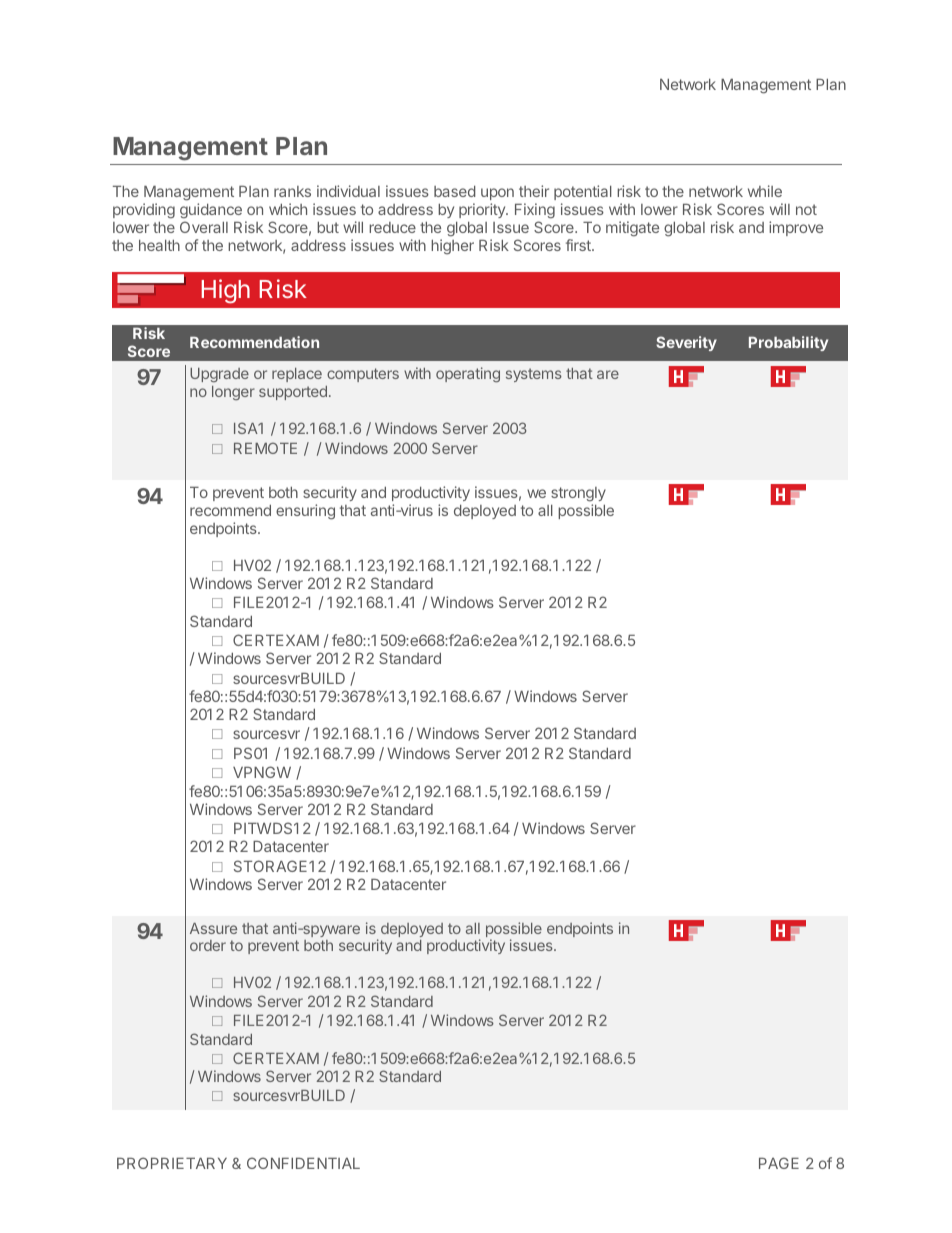  Describe the element at coordinates (211, 211) in the screenshot. I see `guidance` at that location.
